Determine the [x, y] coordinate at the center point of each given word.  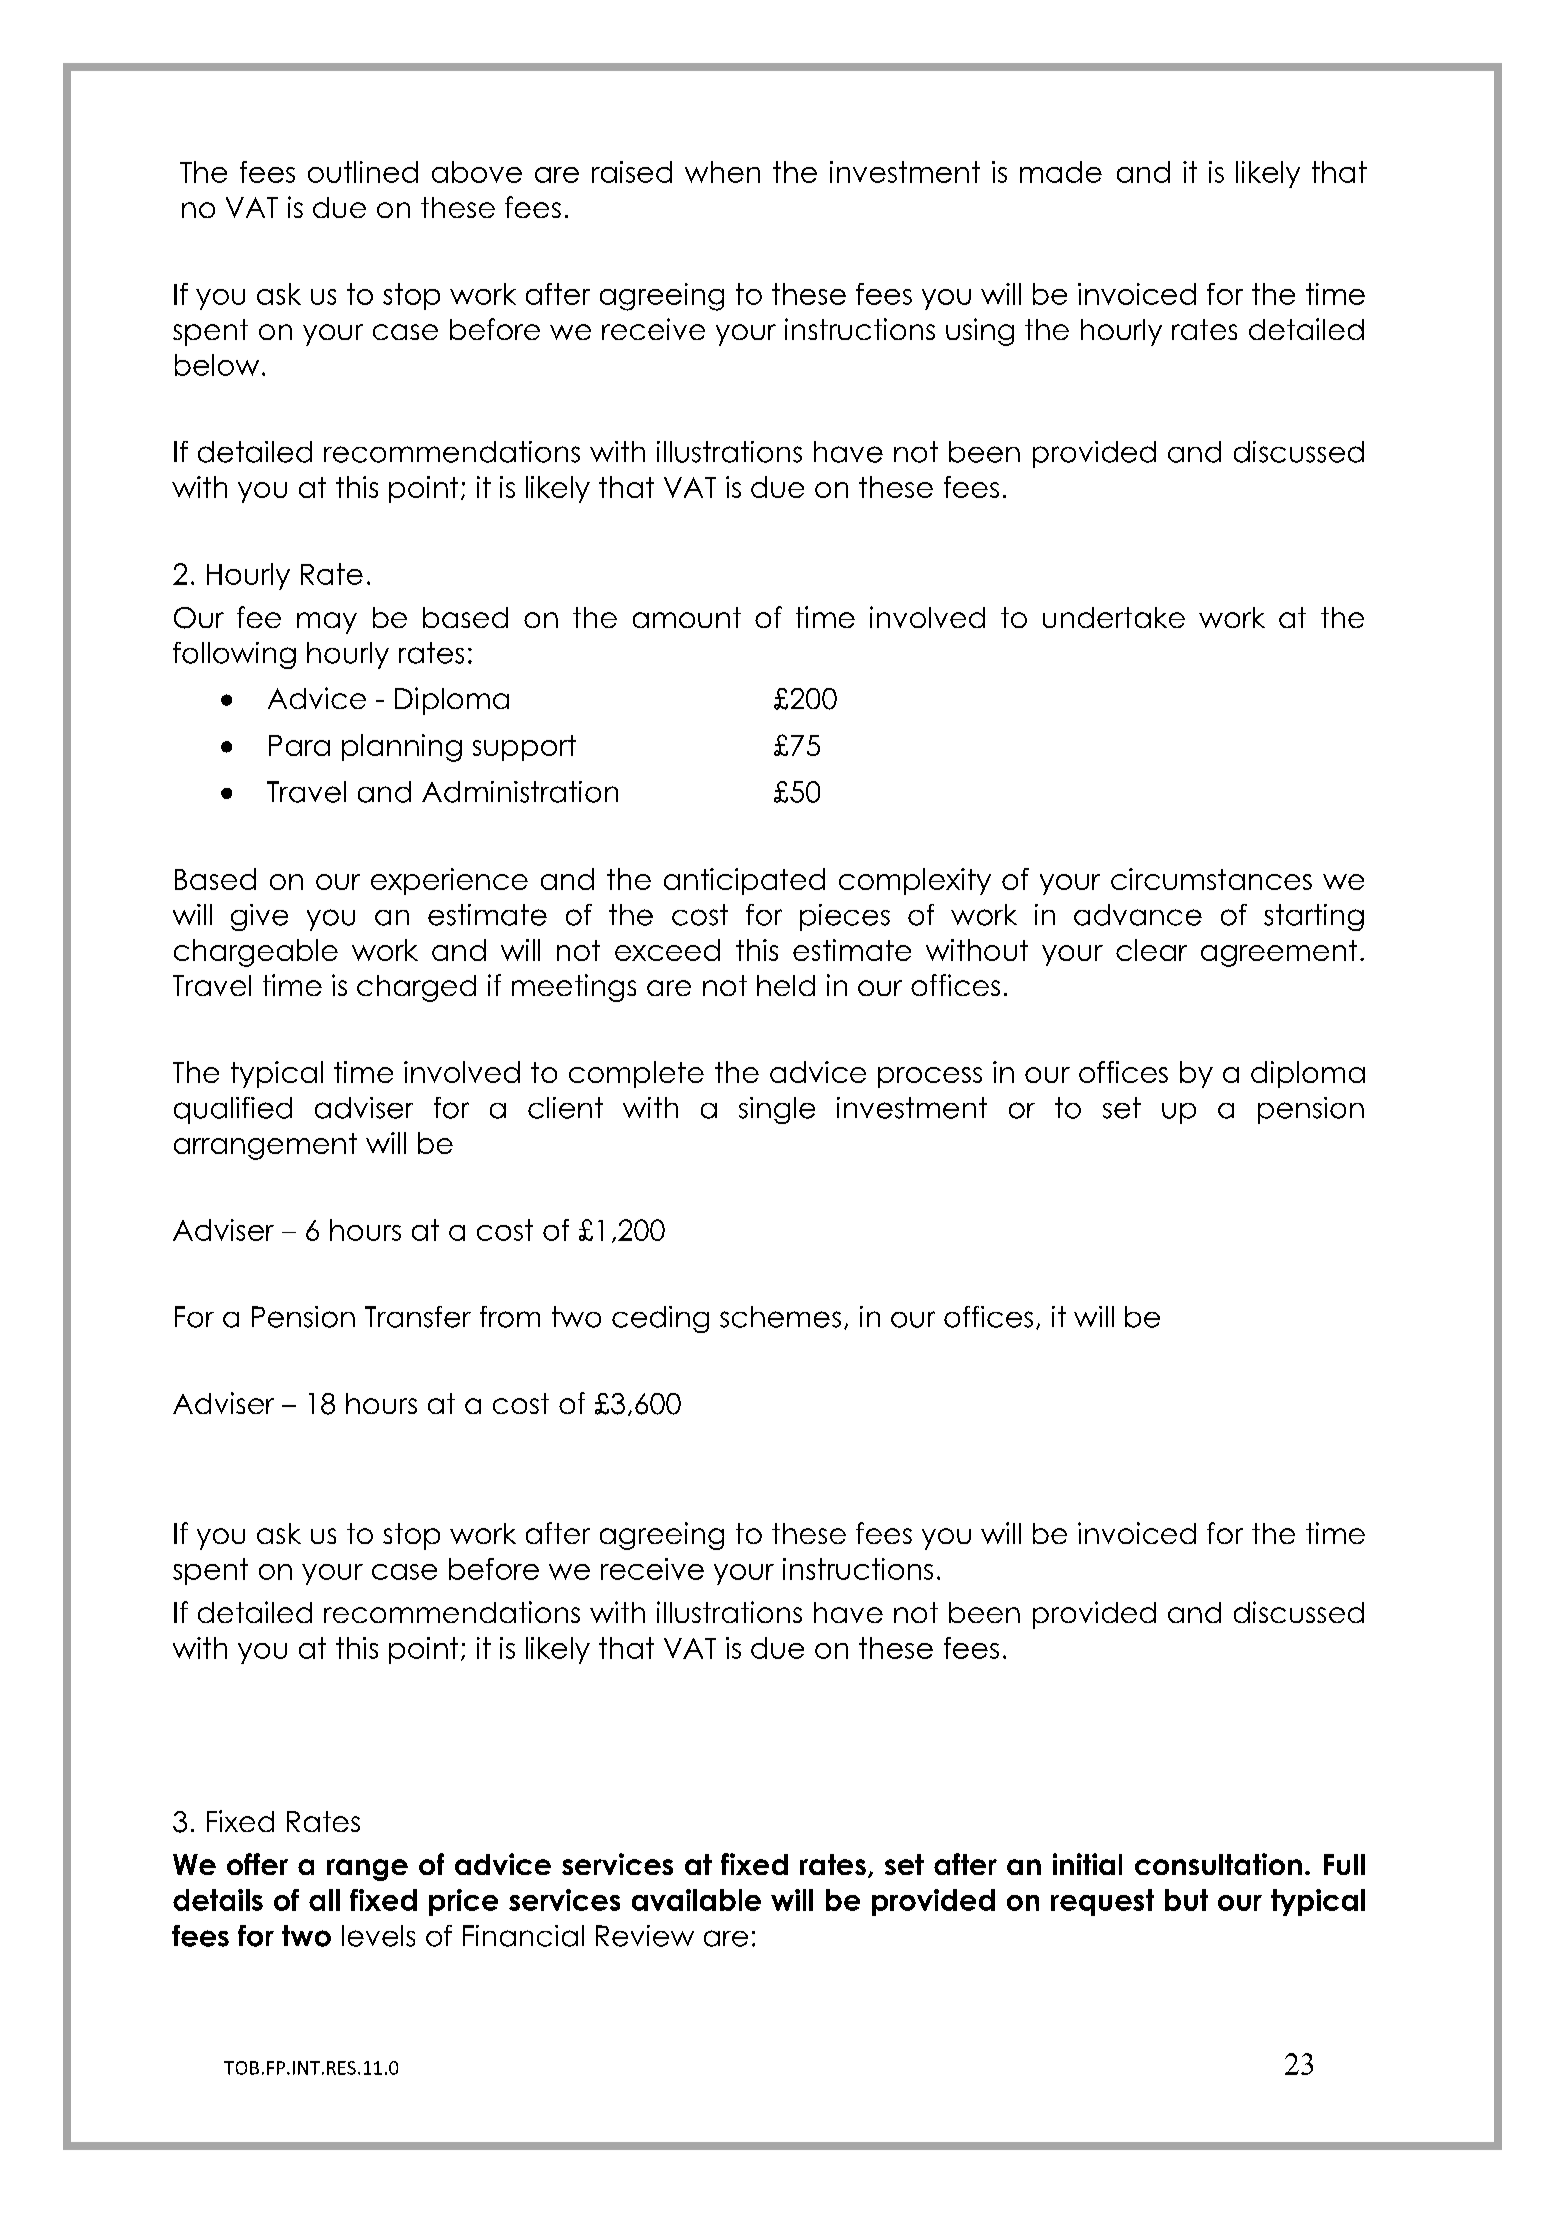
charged [416, 988]
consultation [1218, 1864]
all [324, 1900]
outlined [363, 172]
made [1061, 172]
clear [1151, 950]
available [696, 1900]
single [777, 1110]
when [722, 172]
